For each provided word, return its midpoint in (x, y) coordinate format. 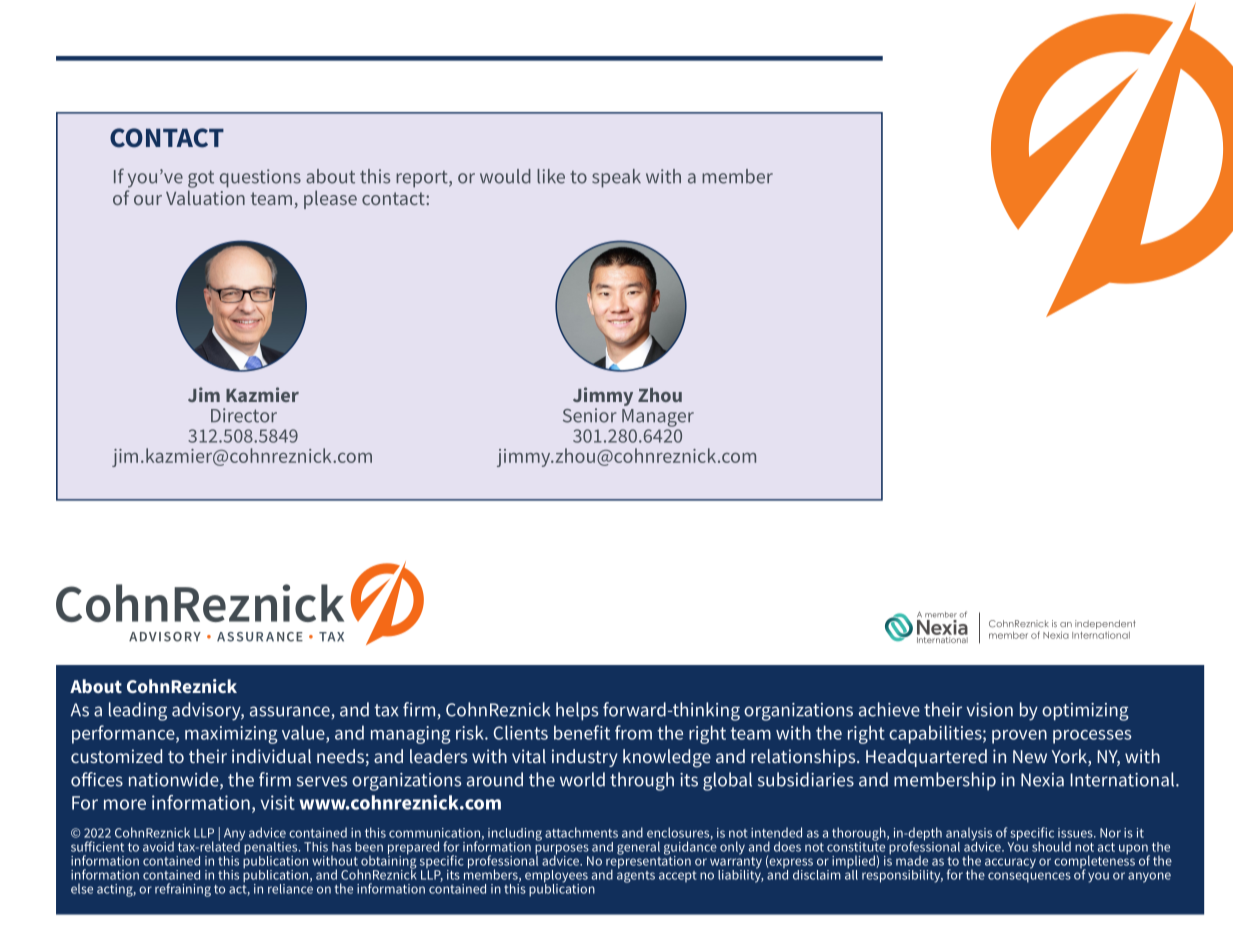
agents (636, 875)
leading (138, 711)
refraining (183, 890)
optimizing (1085, 712)
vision (989, 710)
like (551, 176)
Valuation (205, 197)
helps (577, 711)
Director (244, 415)
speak (616, 178)
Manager (658, 418)
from (633, 732)
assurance (291, 712)
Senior (590, 415)
